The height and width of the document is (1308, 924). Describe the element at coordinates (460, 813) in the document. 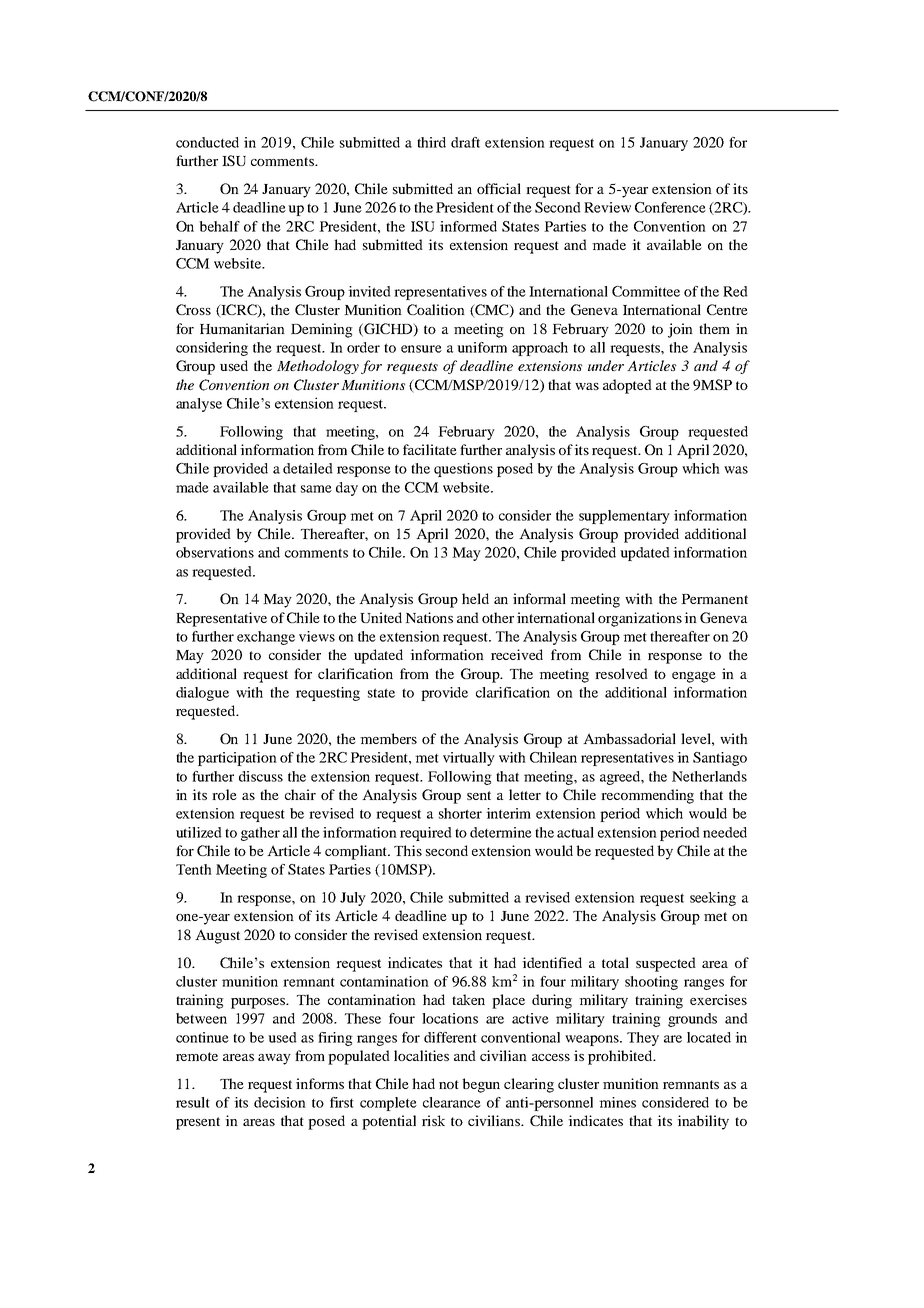

I see `shorter` at that location.
